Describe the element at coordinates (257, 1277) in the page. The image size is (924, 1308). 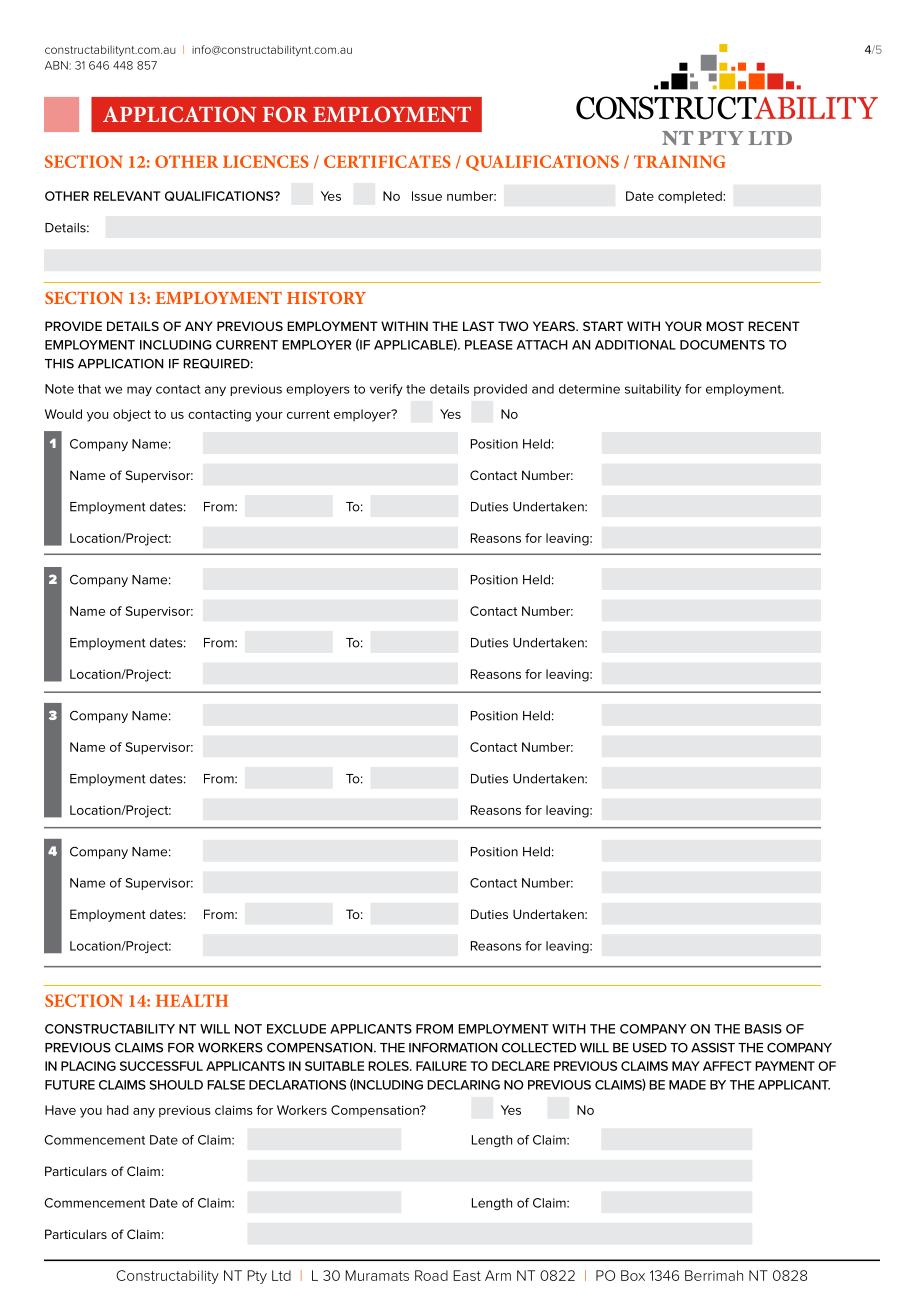
I see `Pty` at that location.
